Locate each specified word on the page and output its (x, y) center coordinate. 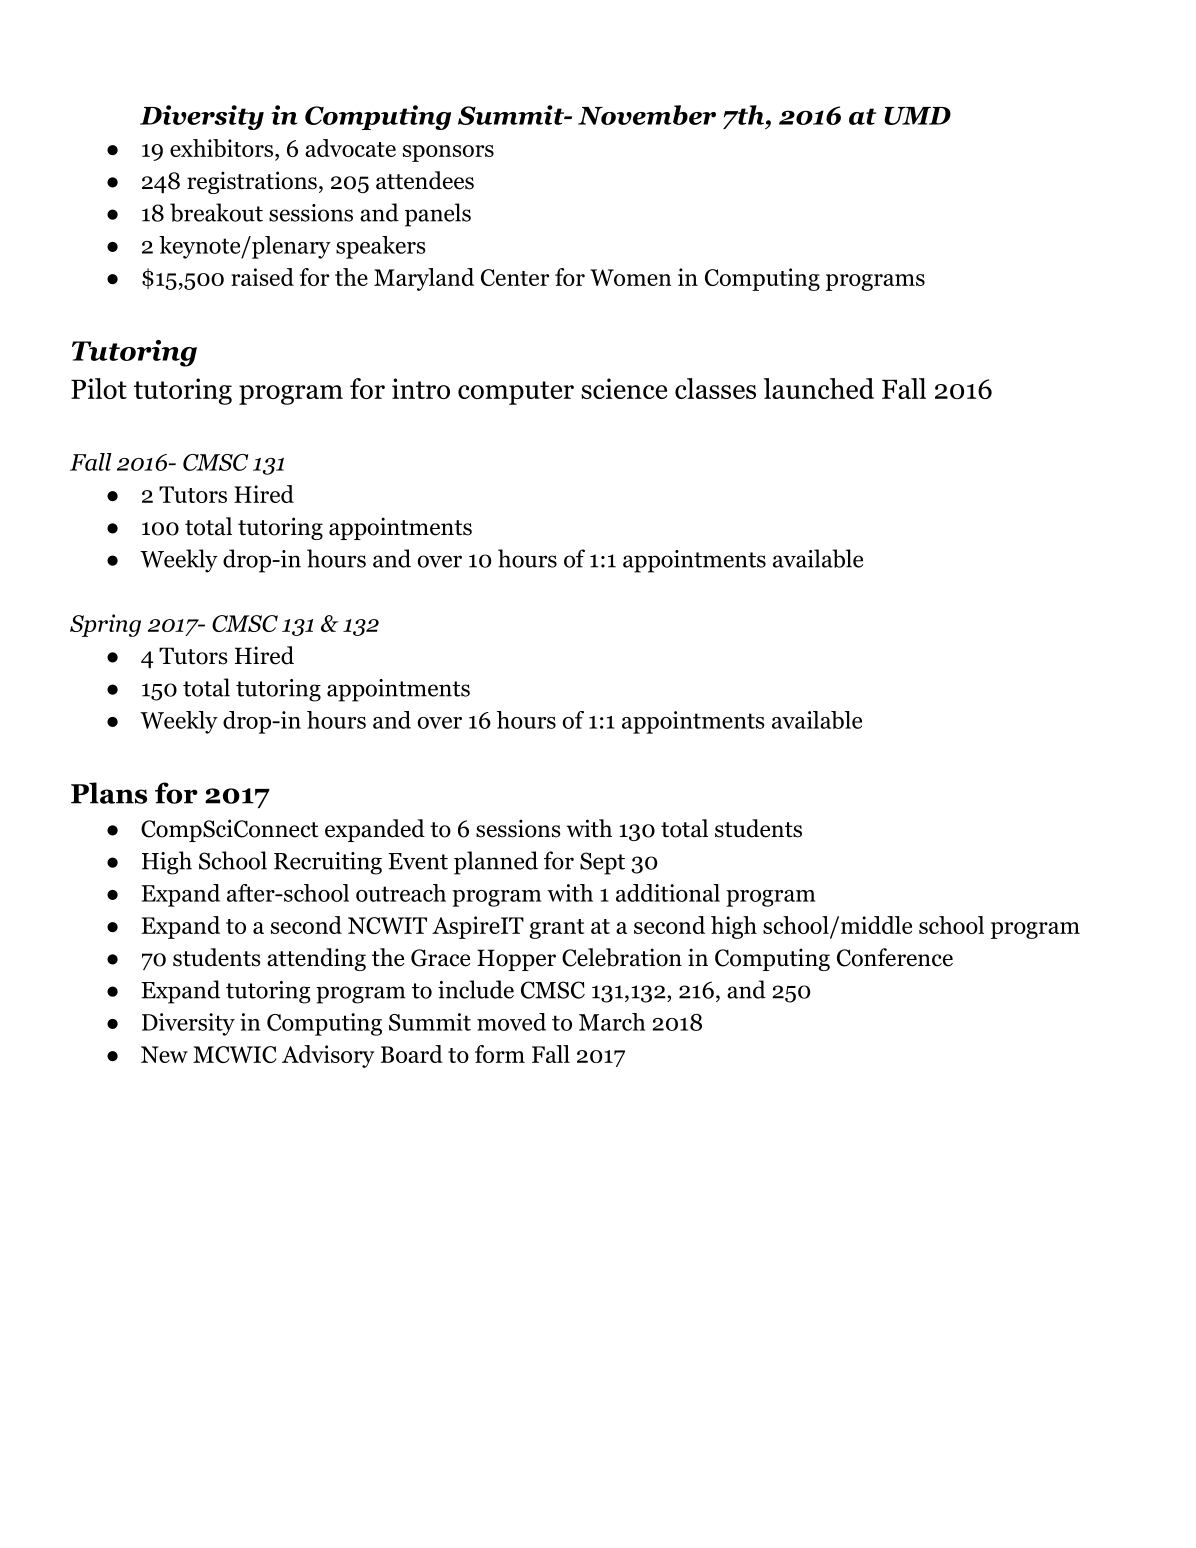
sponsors (448, 153)
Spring (105, 625)
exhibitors (221, 148)
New (164, 1054)
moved (511, 1022)
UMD (917, 116)
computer (516, 393)
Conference (895, 957)
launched (819, 388)
